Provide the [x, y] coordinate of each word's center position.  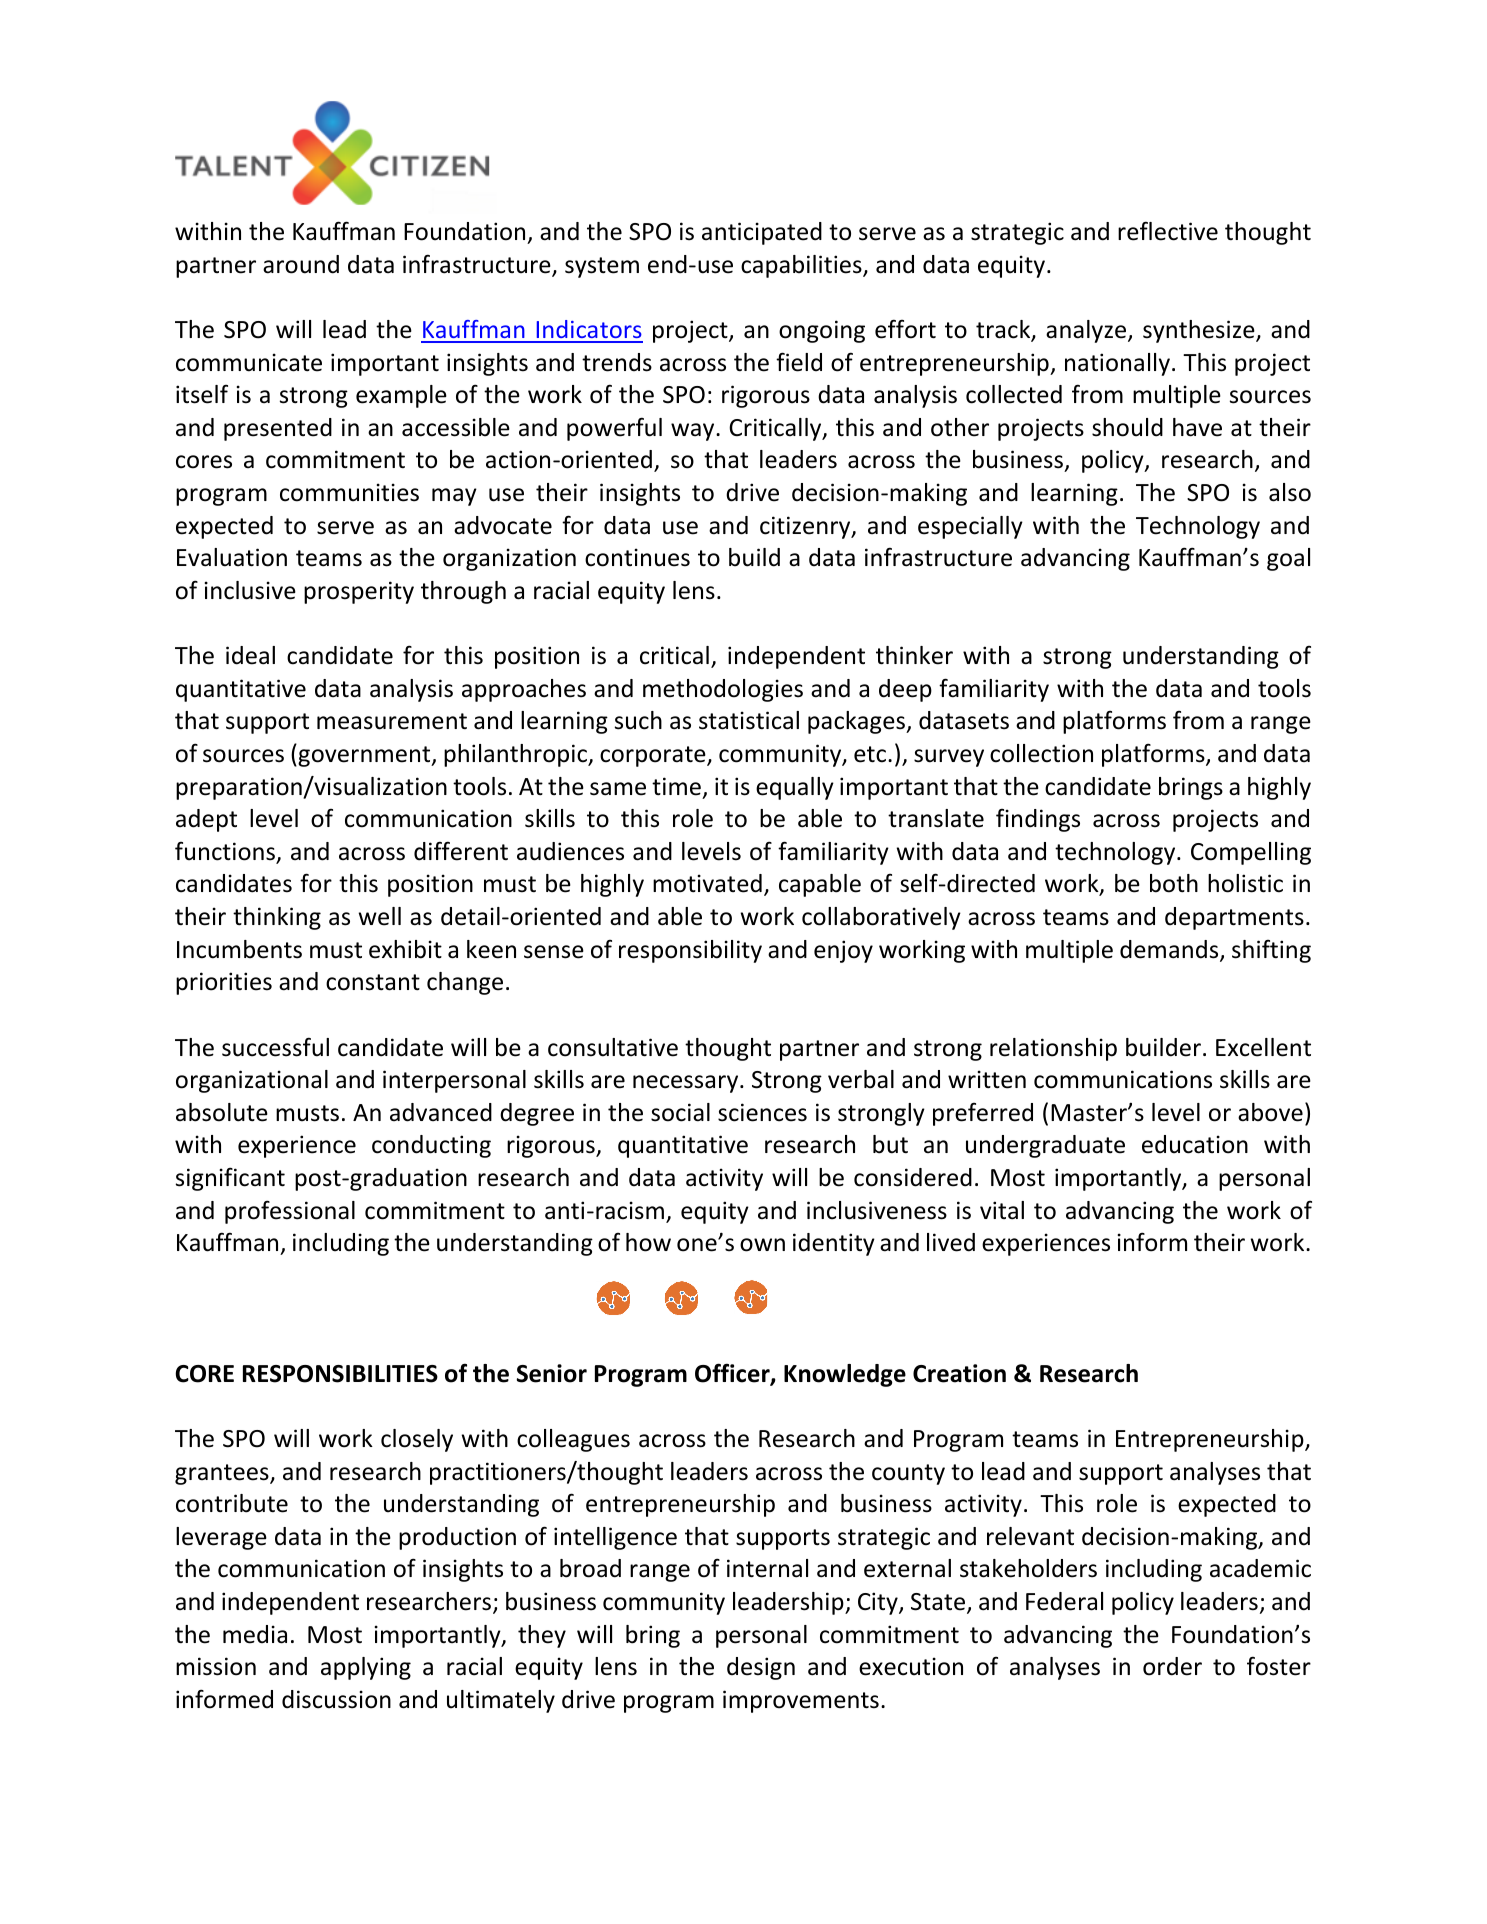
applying [366, 1668]
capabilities [802, 266]
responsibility [690, 951]
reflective [1168, 231]
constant [373, 982]
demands [1170, 950]
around [301, 264]
